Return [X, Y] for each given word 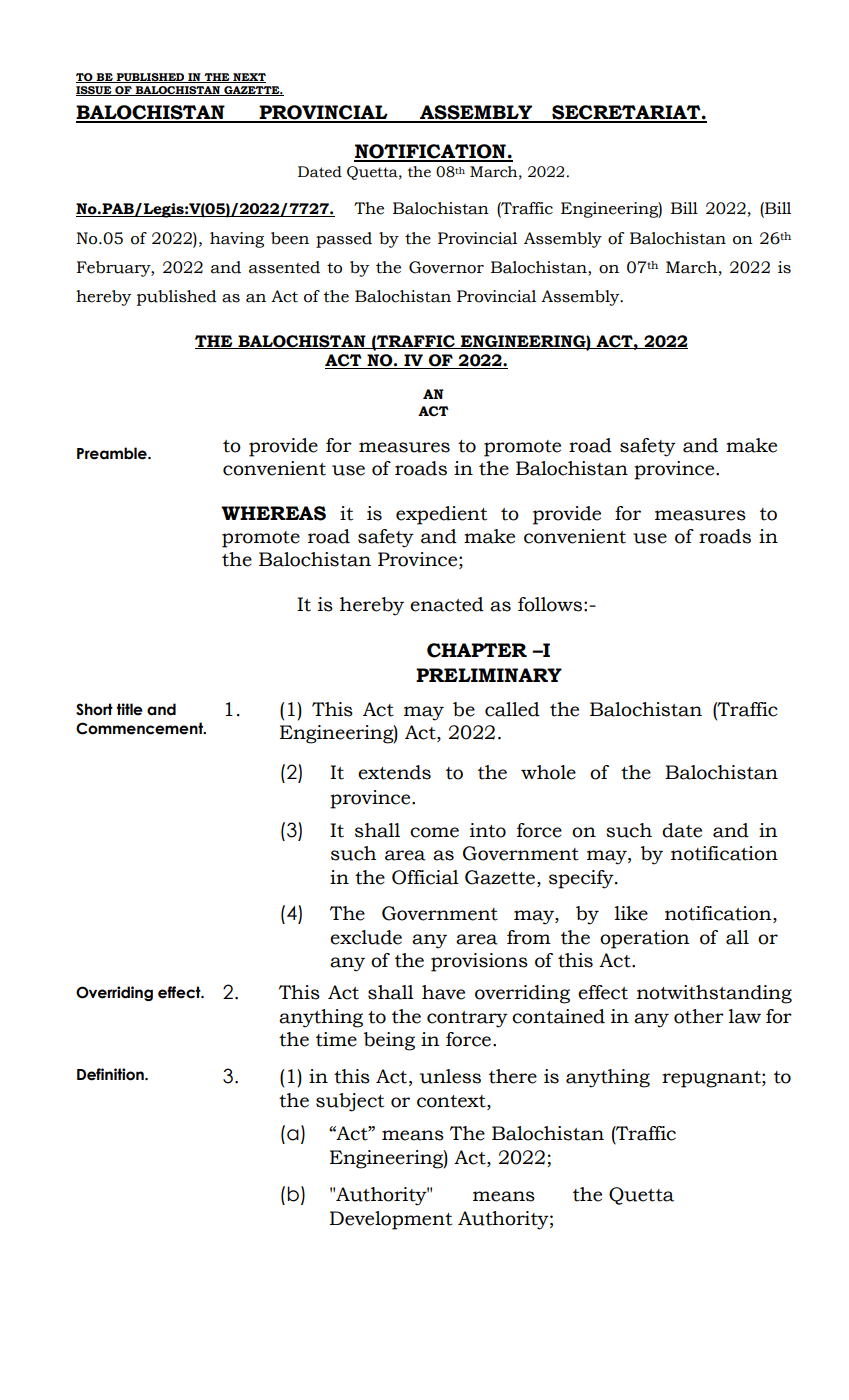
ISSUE [95, 91]
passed [344, 240]
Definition [111, 1074]
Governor [446, 267]
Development [391, 1220]
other [699, 1016]
